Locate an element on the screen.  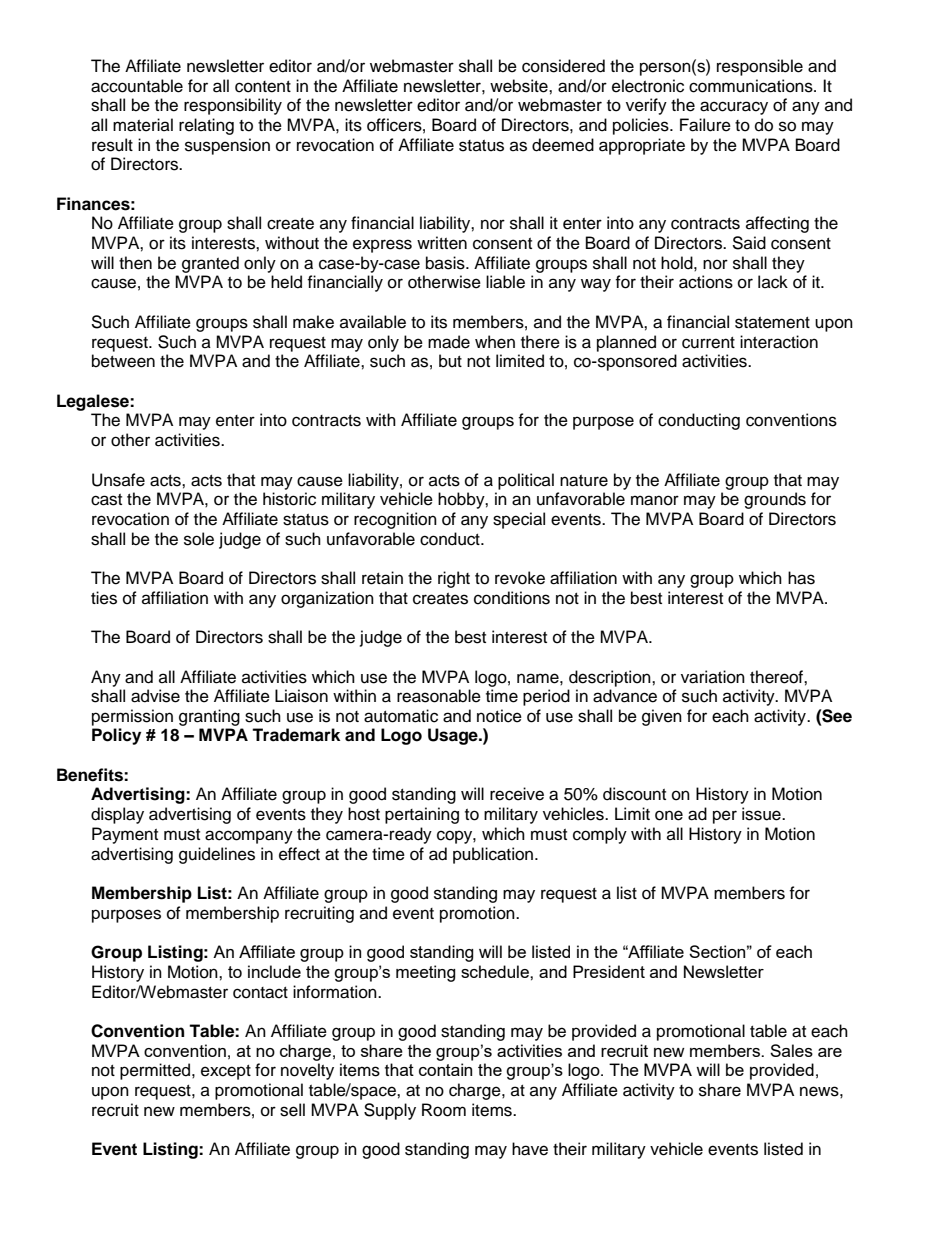
accuracy is located at coordinates (734, 108).
